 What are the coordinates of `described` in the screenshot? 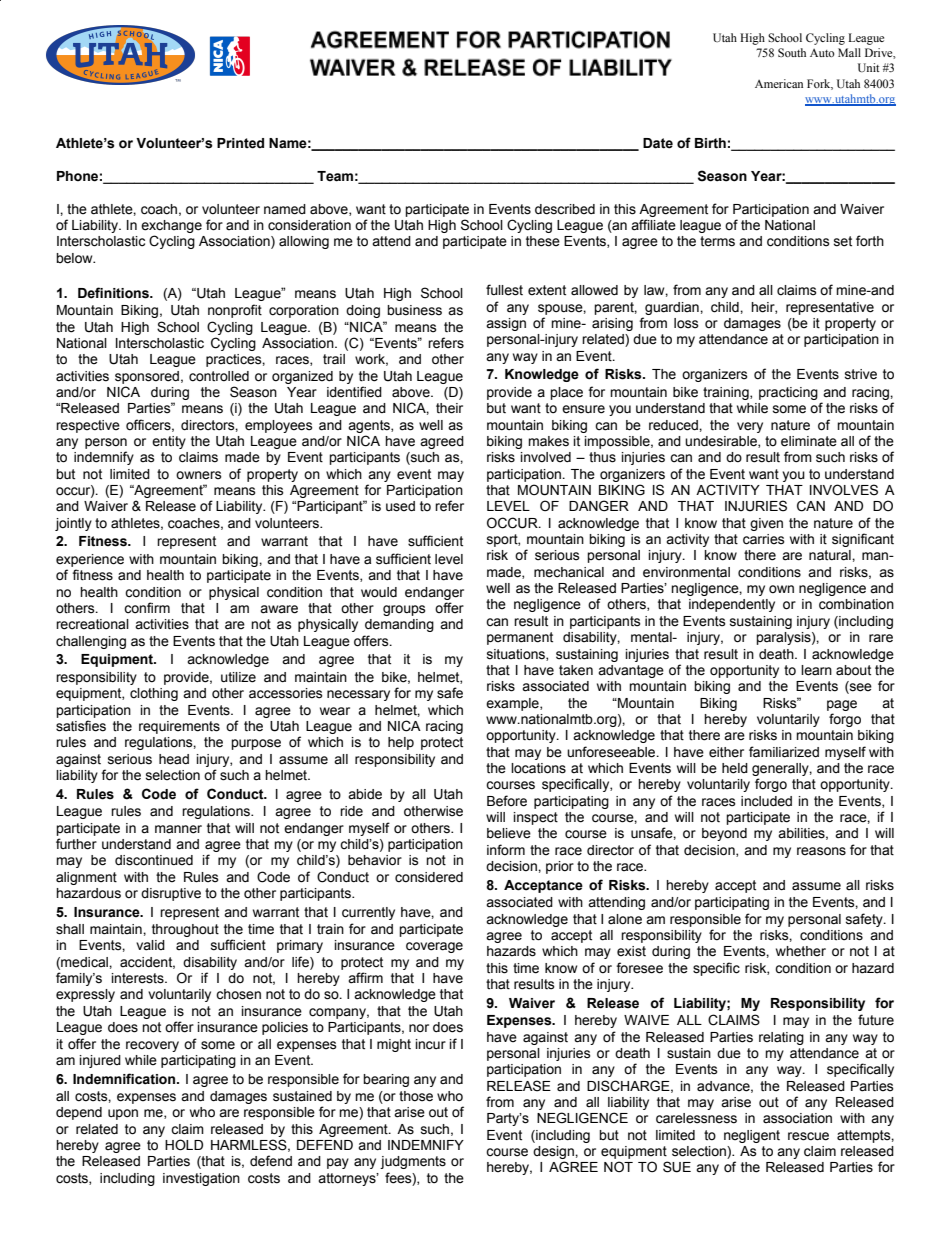 It's located at (565, 209).
